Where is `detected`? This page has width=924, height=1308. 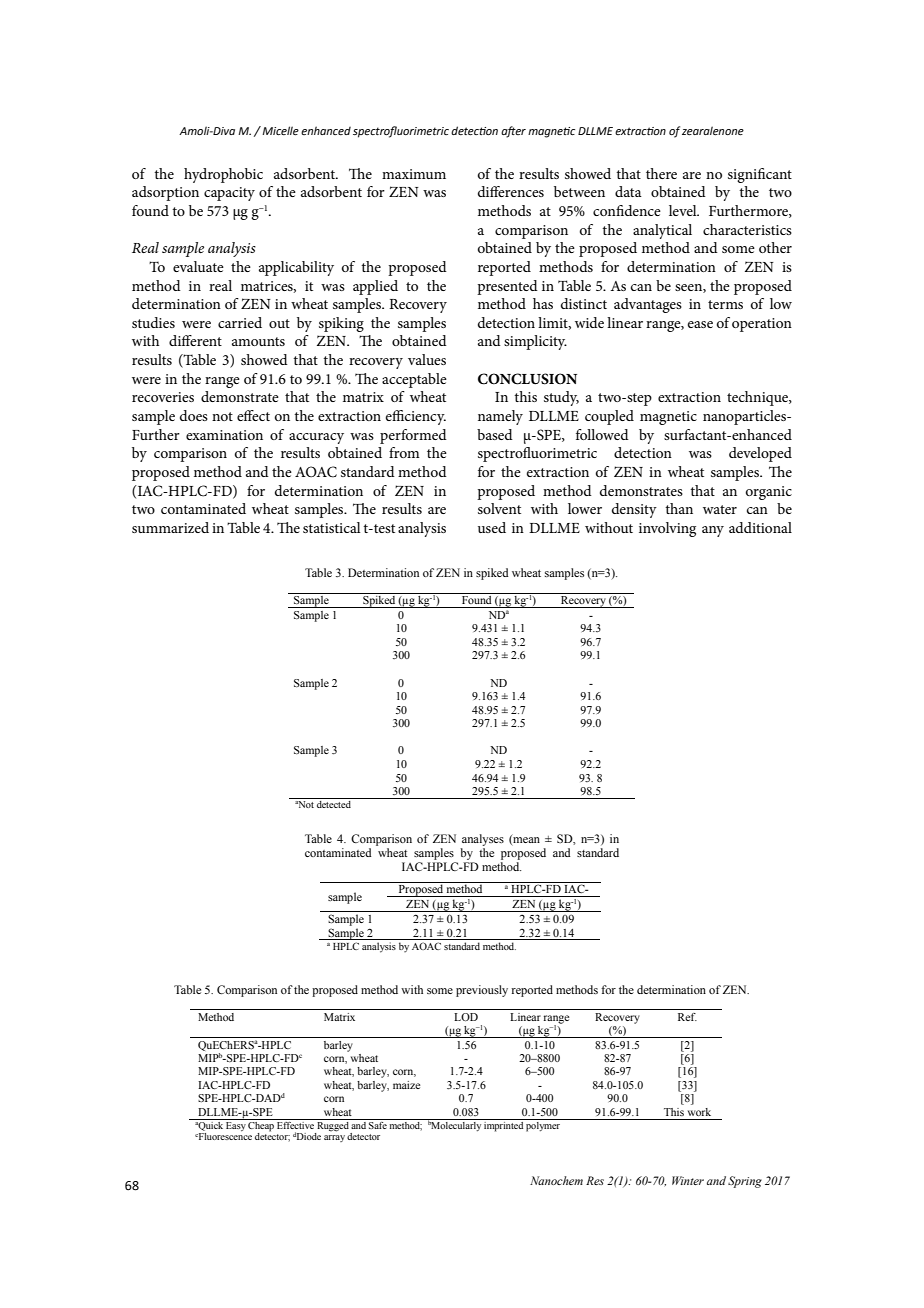
detected is located at coordinates (334, 803).
